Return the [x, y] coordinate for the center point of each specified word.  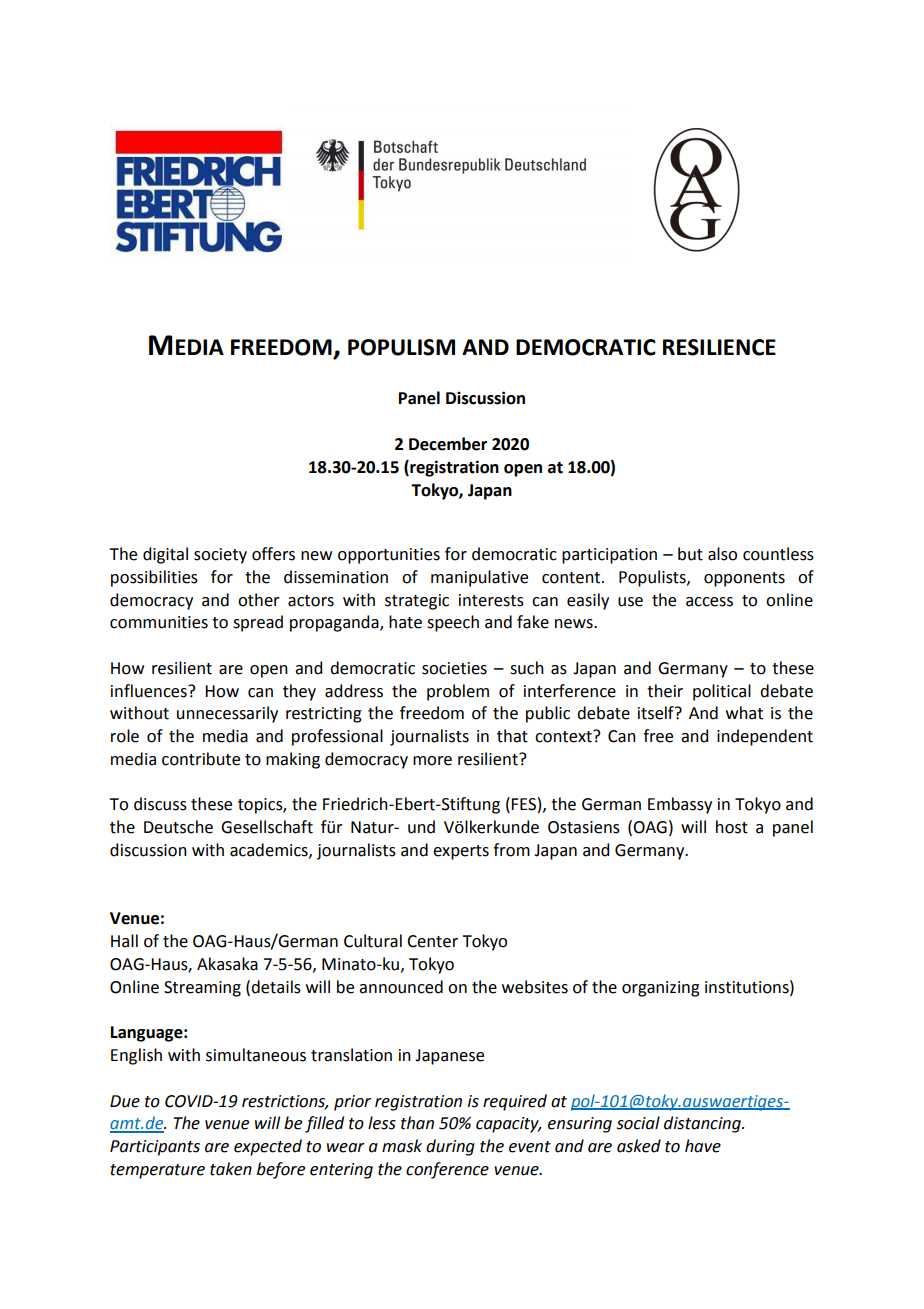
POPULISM [401, 347]
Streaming [202, 989]
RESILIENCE [719, 347]
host [732, 827]
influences [150, 691]
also [722, 554]
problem [458, 692]
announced [401, 987]
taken [231, 1169]
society [220, 556]
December [448, 444]
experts [461, 852]
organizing [661, 989]
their [665, 691]
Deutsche [178, 827]
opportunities [389, 556]
